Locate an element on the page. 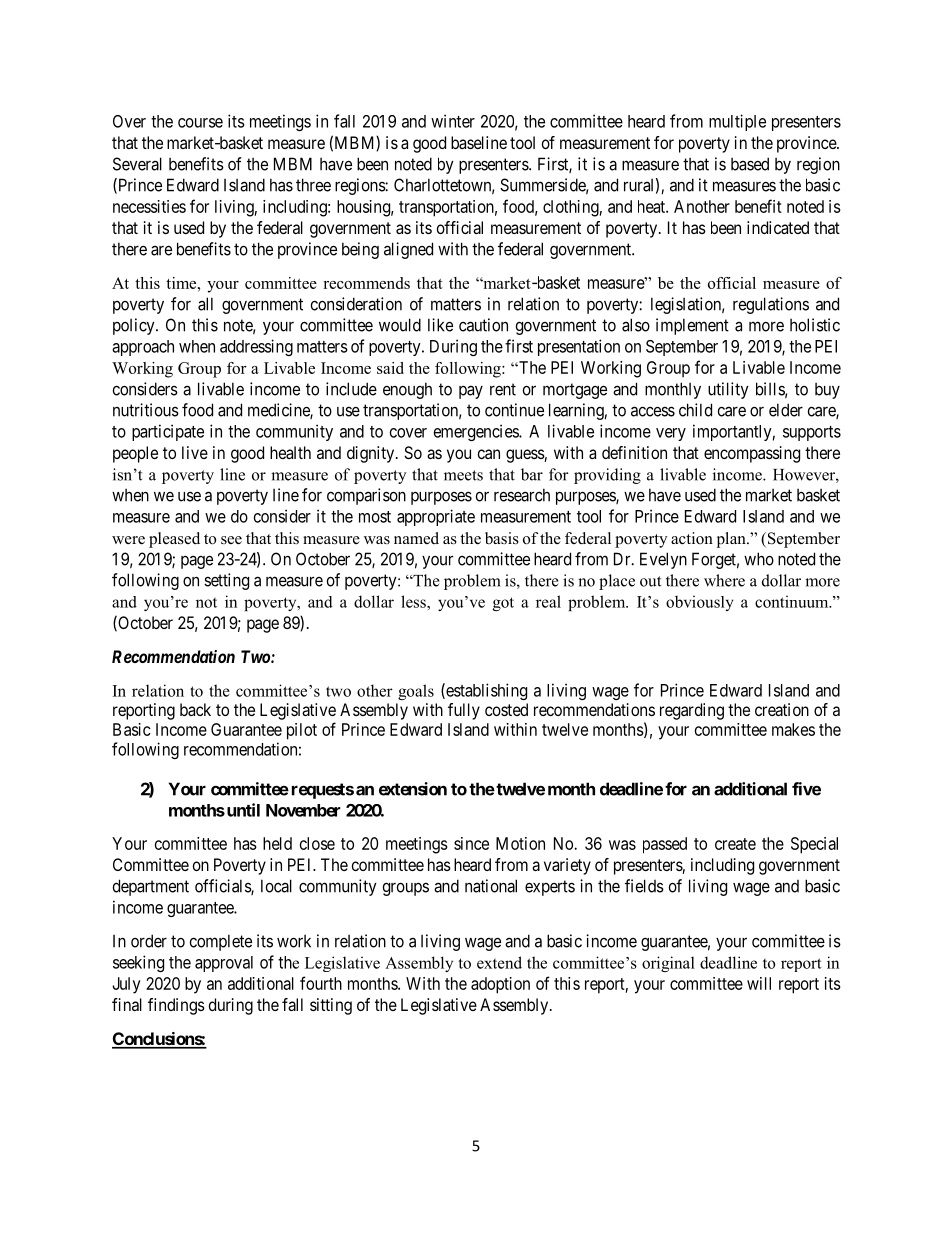 The image size is (952, 1233). approval is located at coordinates (224, 964).
